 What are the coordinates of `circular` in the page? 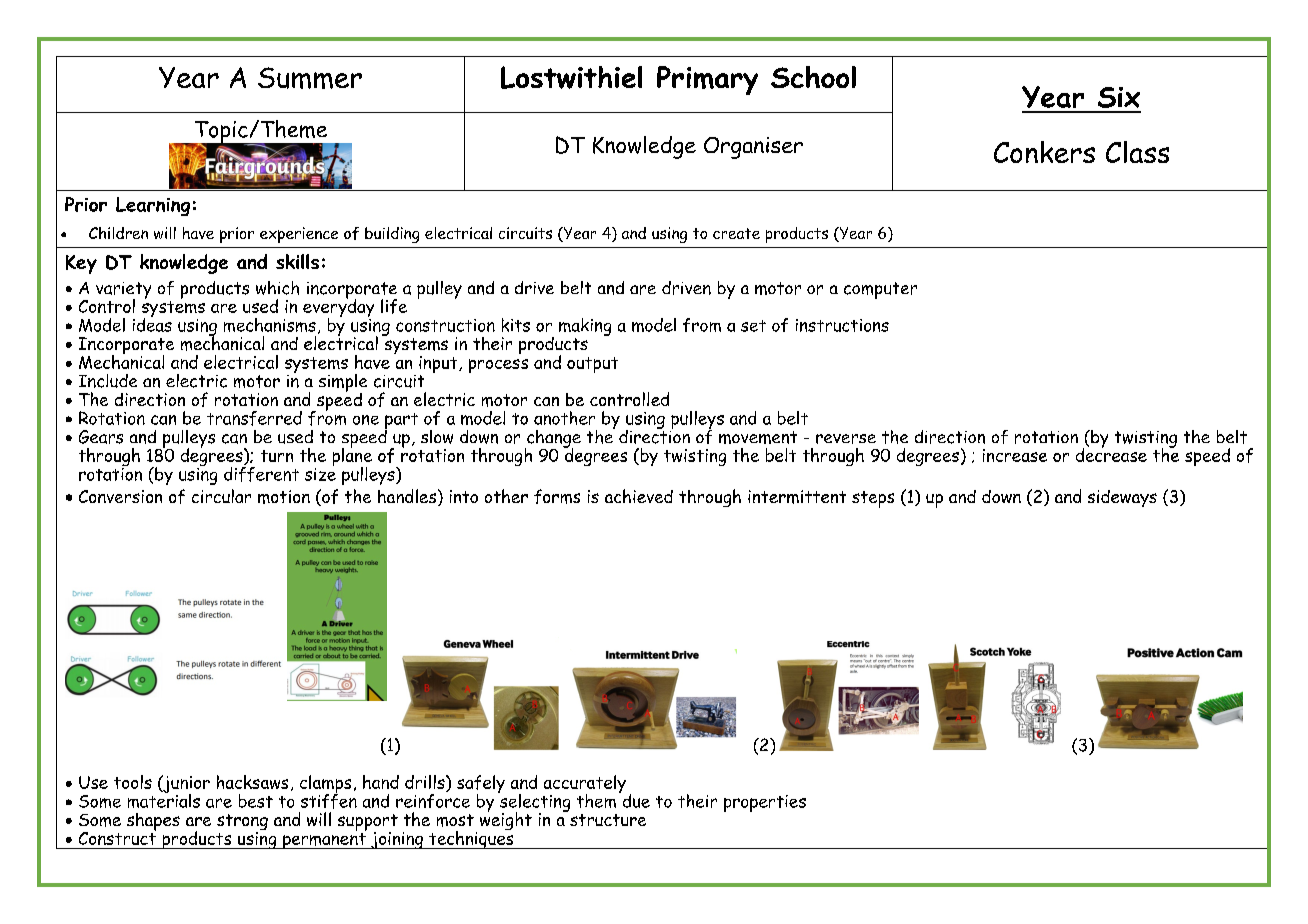 It's located at (221, 496).
